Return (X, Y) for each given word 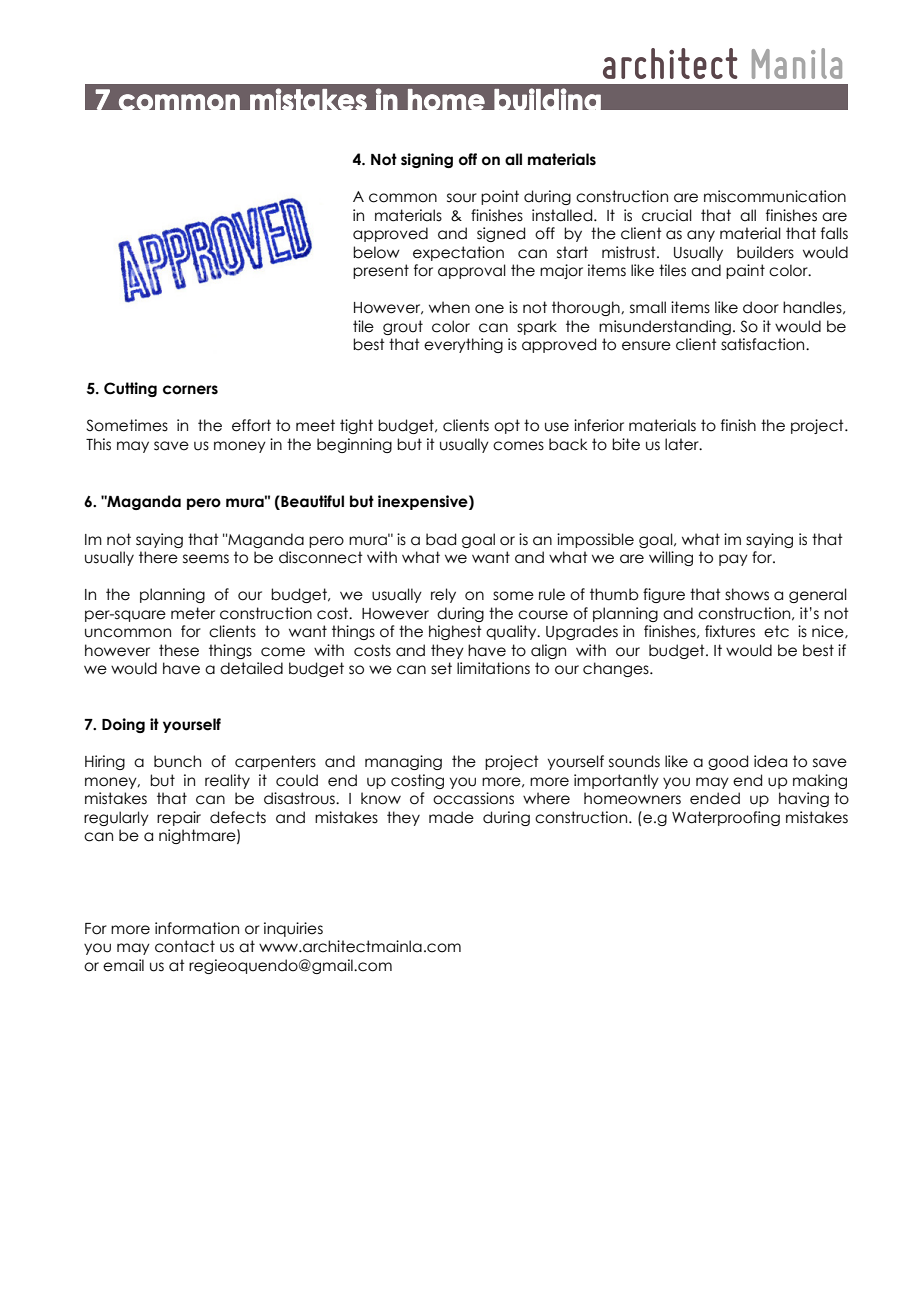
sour (462, 198)
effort (251, 425)
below (376, 252)
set (441, 668)
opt (507, 426)
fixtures (730, 631)
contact (185, 946)
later (683, 444)
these (179, 650)
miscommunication (775, 196)
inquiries (293, 929)
